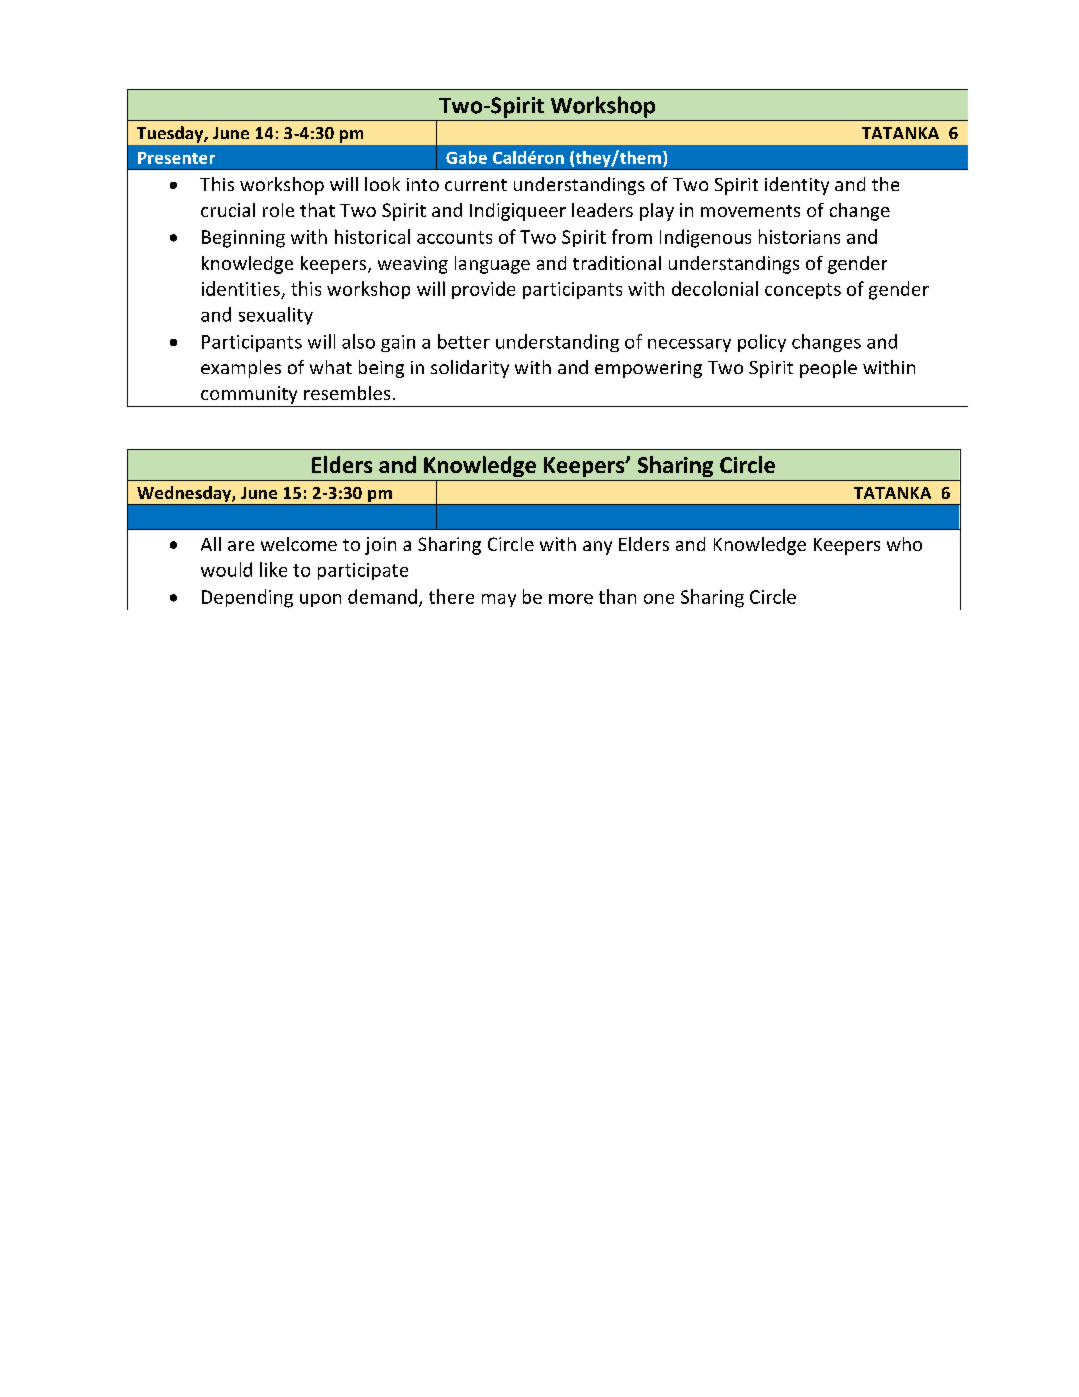 This screenshot has height=1397, width=1079. I want to click on more, so click(571, 599).
